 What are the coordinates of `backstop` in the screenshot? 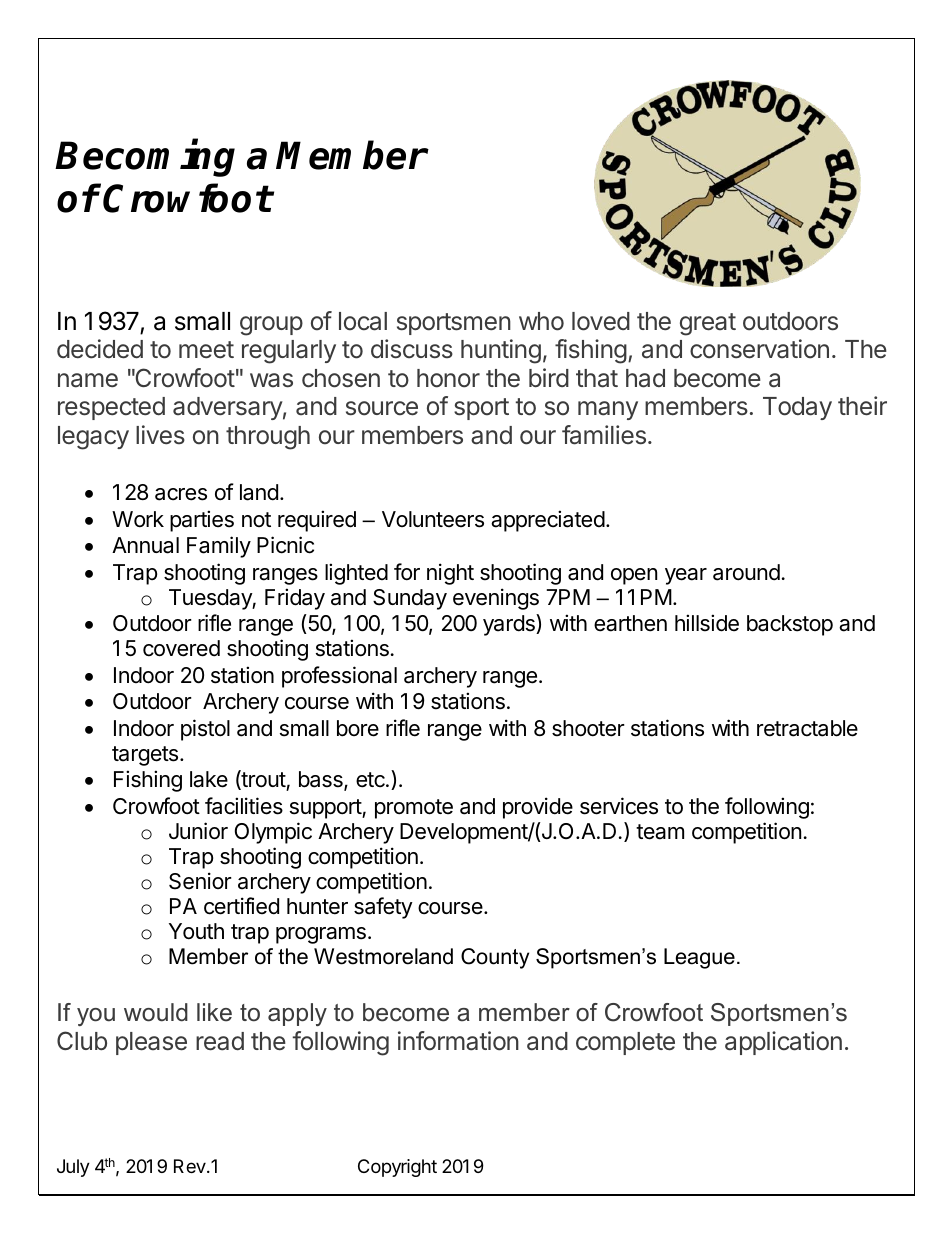 It's located at (790, 625).
